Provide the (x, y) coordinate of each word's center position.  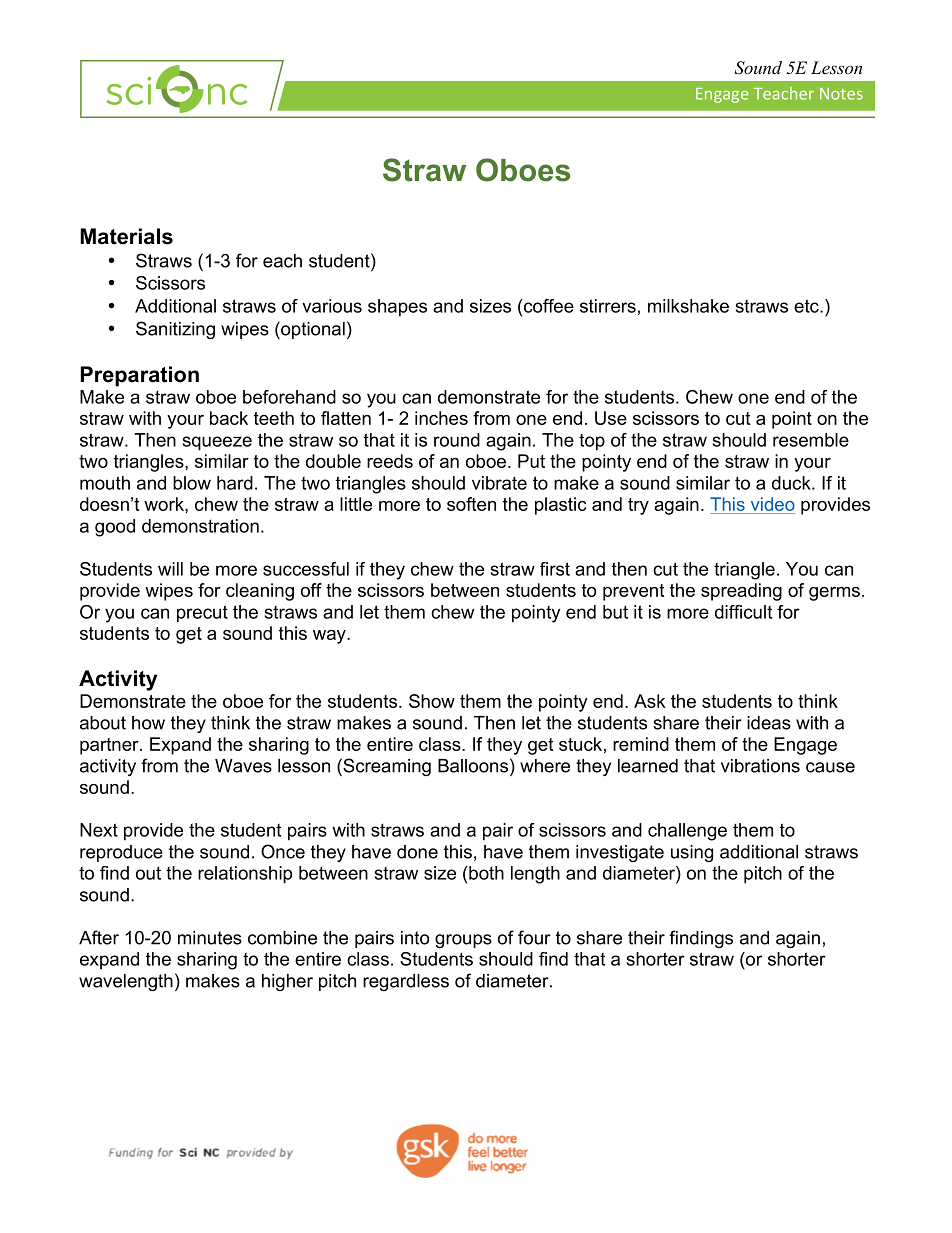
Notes (841, 94)
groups (463, 941)
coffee (548, 306)
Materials (126, 236)
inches (441, 418)
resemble (811, 440)
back (229, 418)
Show (432, 701)
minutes (210, 938)
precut (202, 614)
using (692, 853)
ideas (769, 723)
